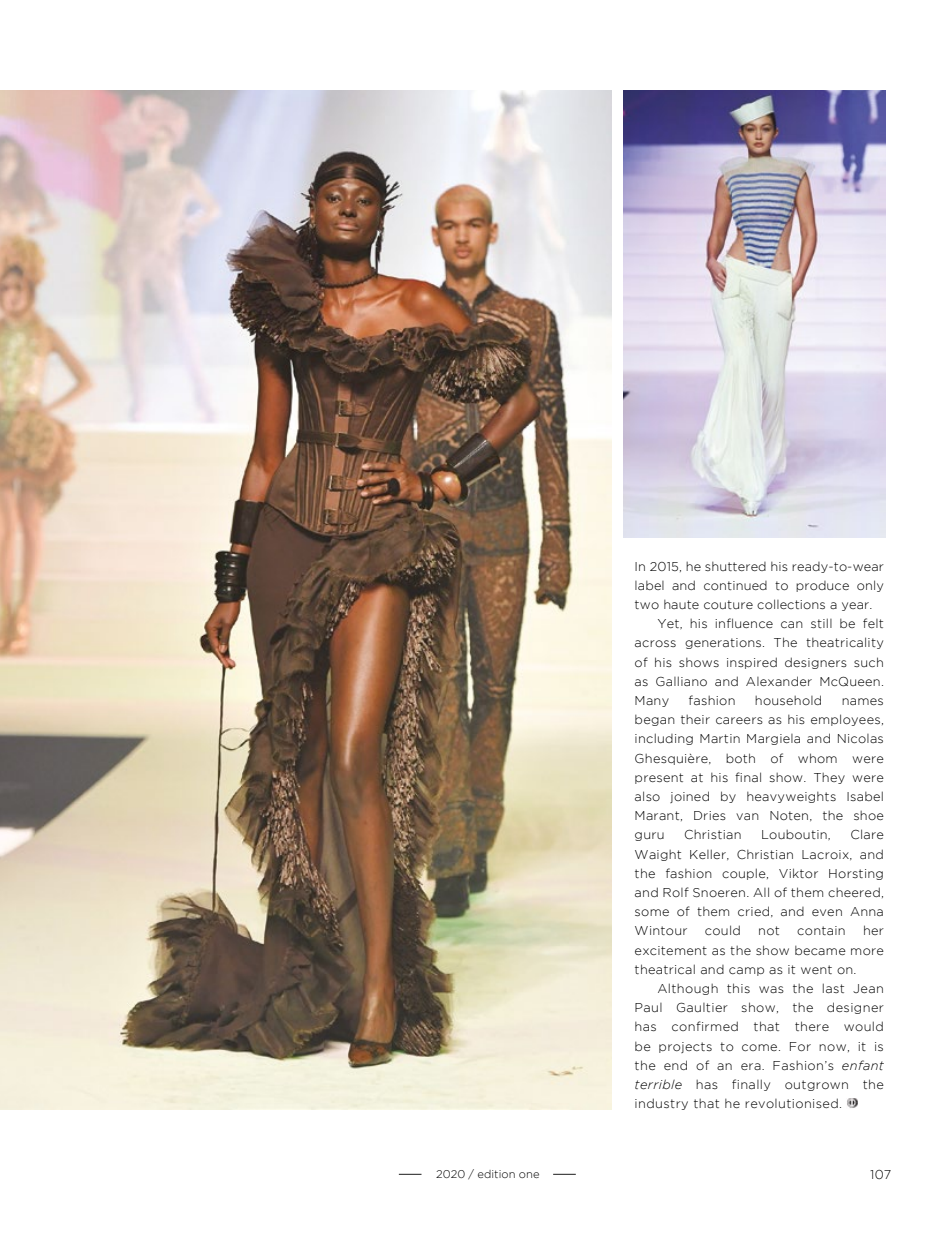  I want to click on haute, so click(681, 604).
